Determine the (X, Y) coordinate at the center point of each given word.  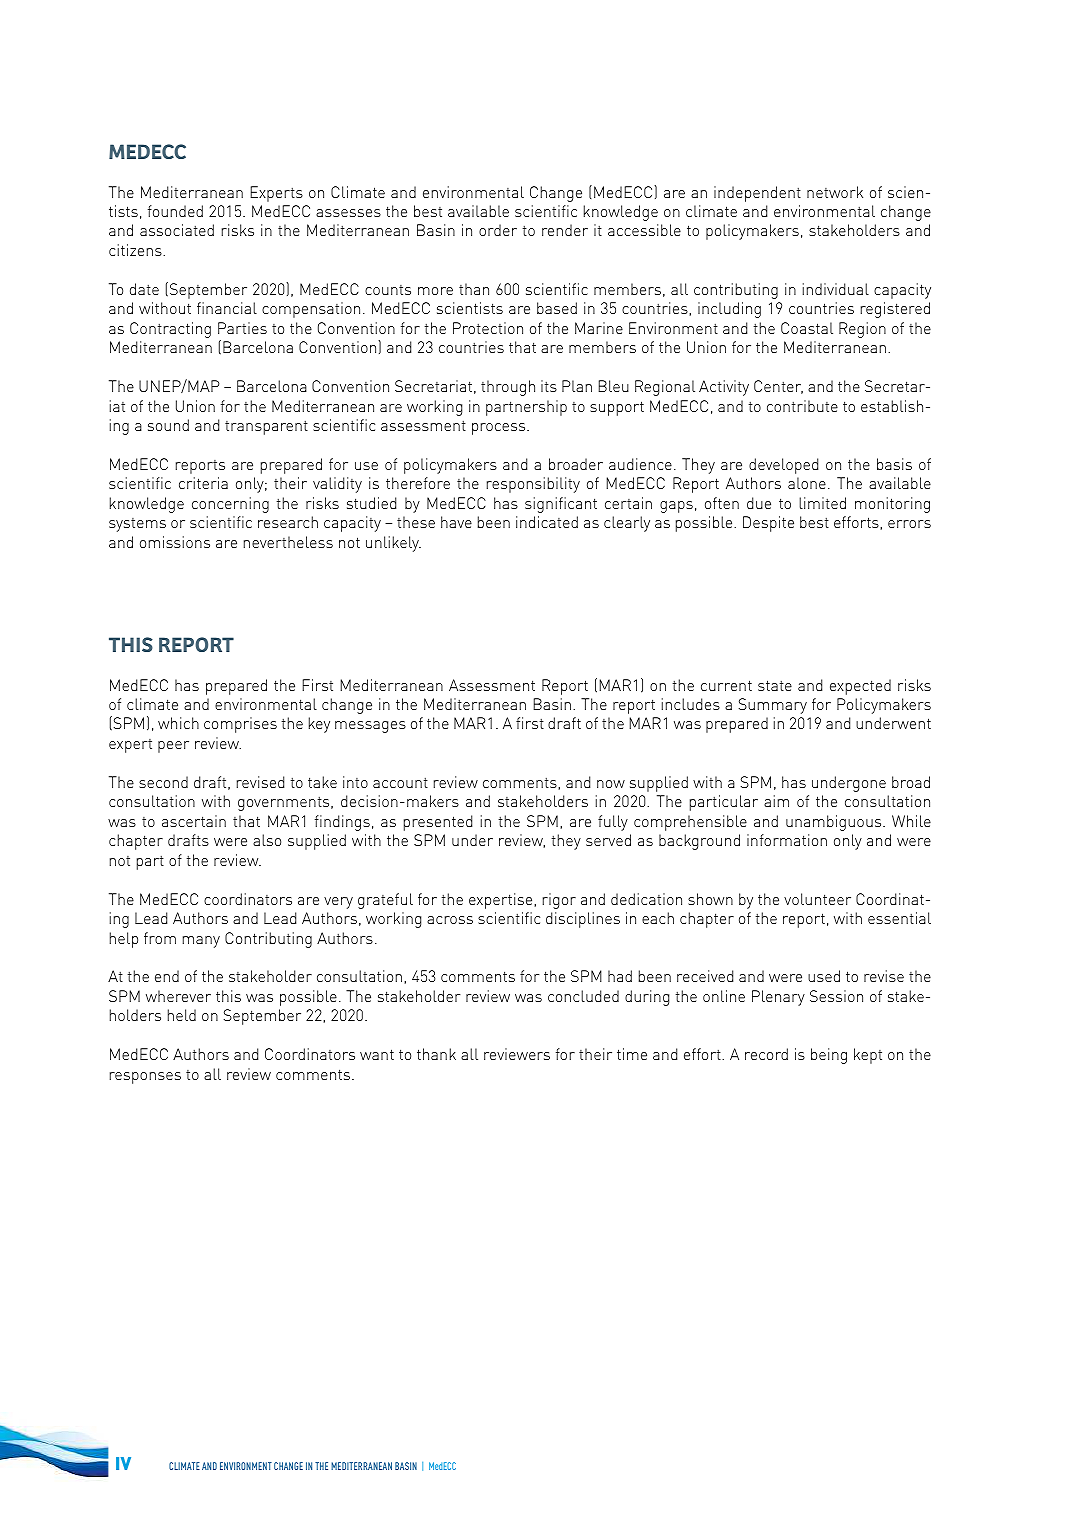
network (835, 192)
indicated (547, 522)
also (267, 840)
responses (145, 1078)
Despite (768, 524)
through (508, 388)
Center (778, 387)
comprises (240, 725)
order (498, 230)
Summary (773, 706)
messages (370, 727)
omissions (175, 542)
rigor (559, 901)
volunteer (817, 899)
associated (177, 230)
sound (168, 425)
